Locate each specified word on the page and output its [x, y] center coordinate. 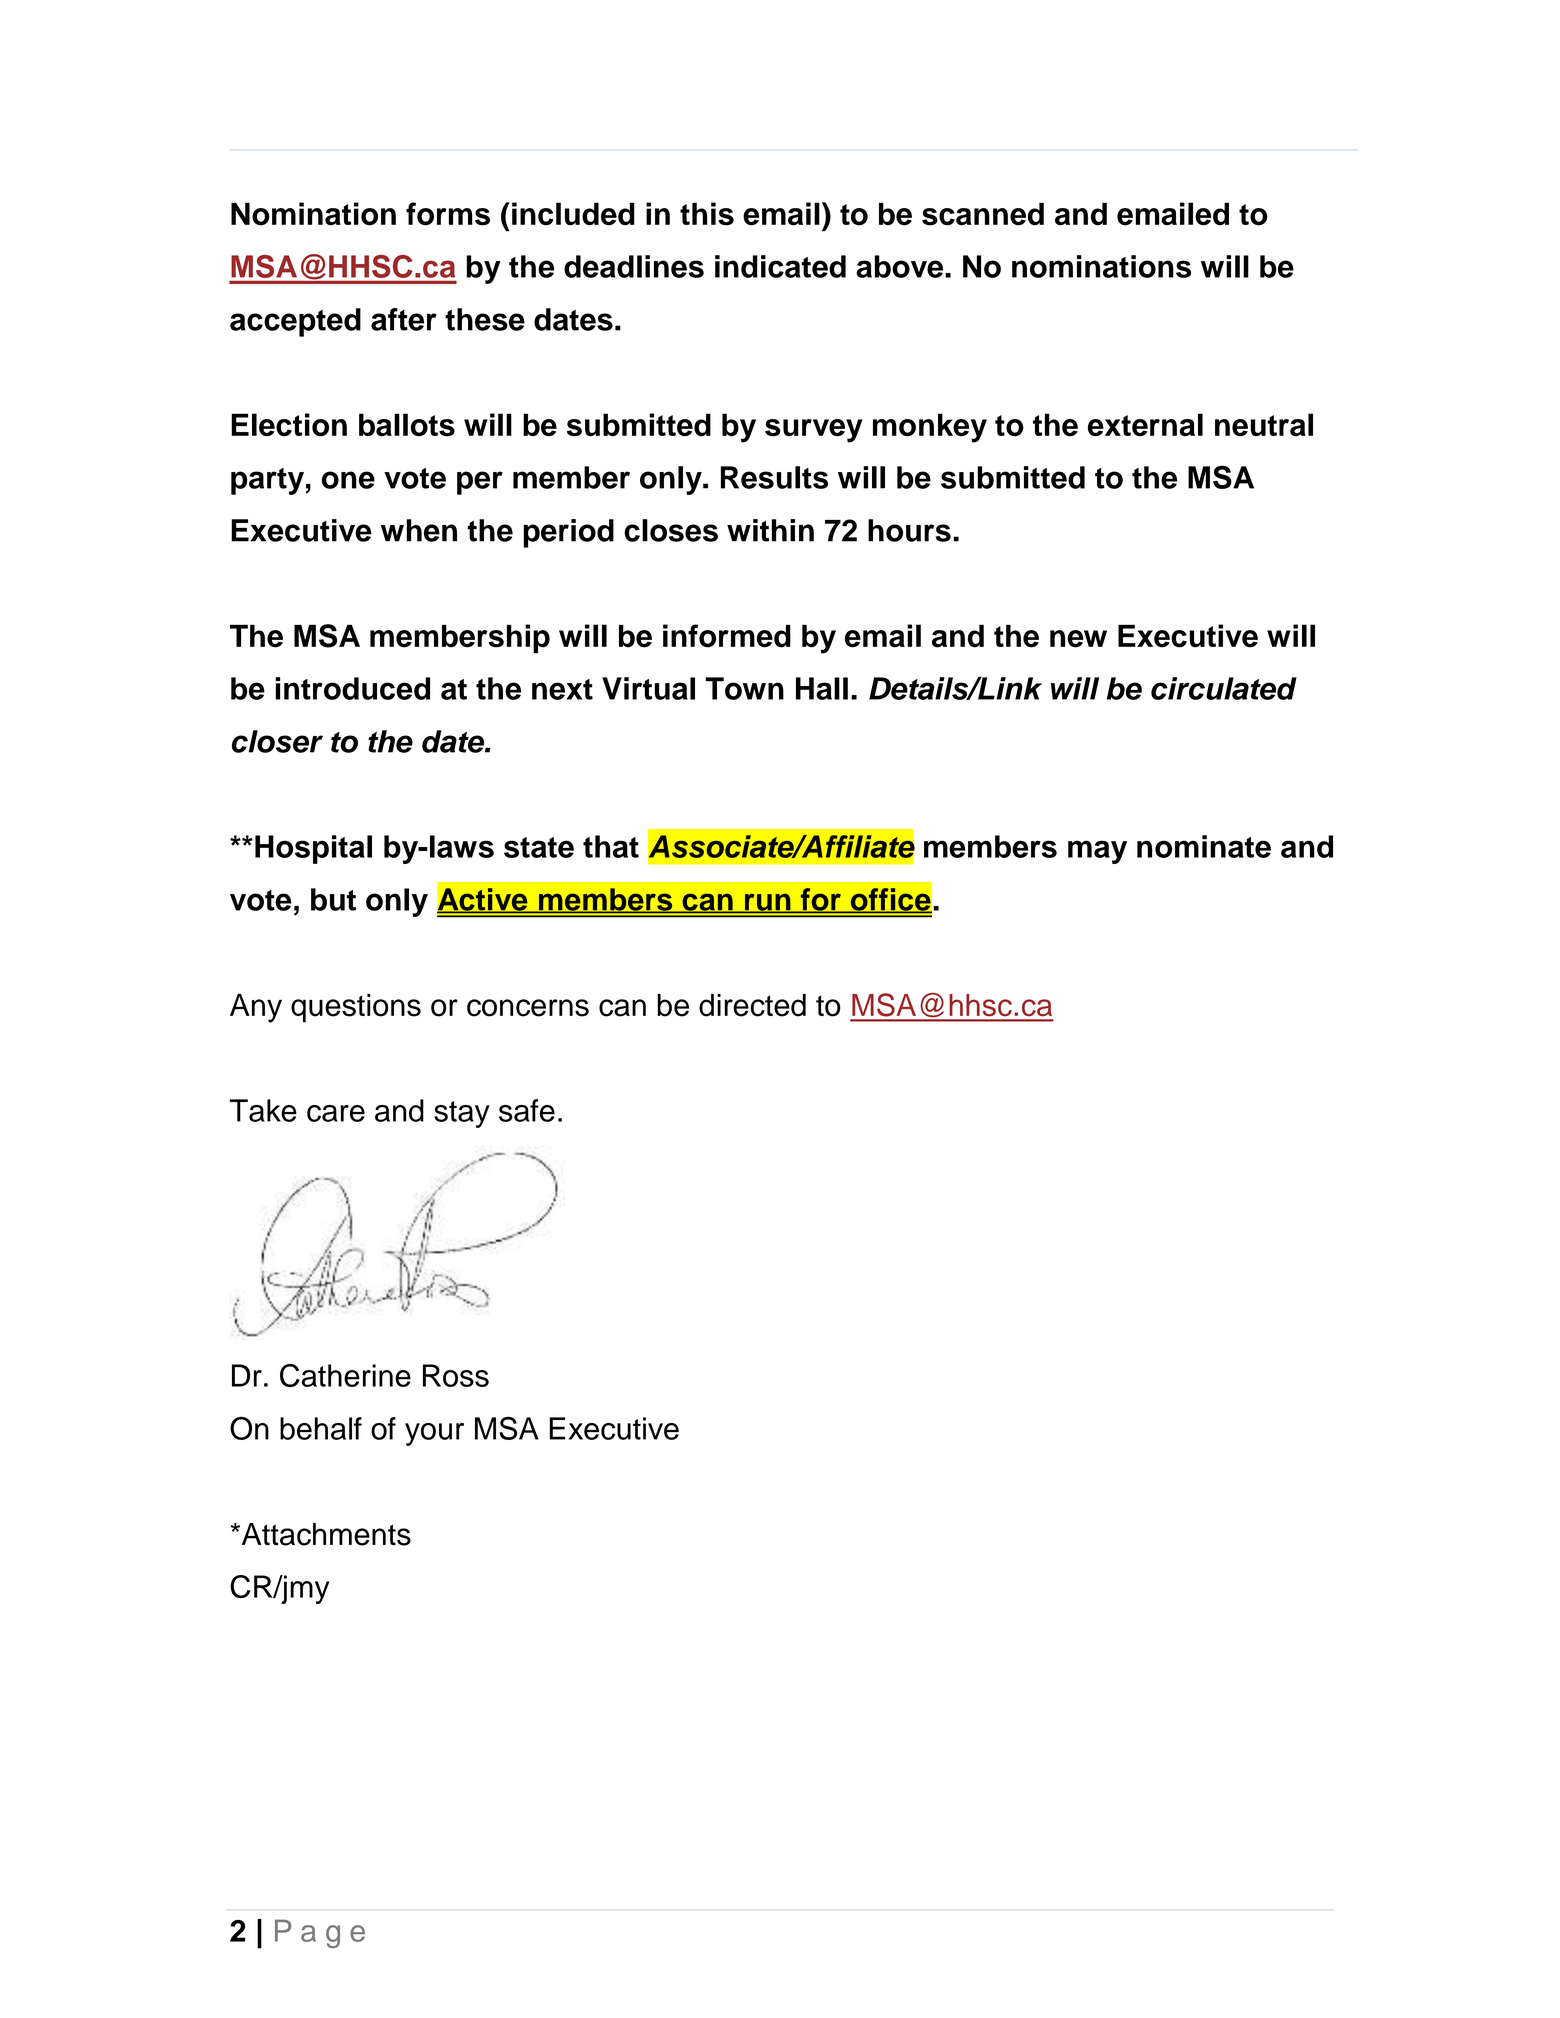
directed [752, 1005]
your [434, 1434]
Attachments [325, 1534]
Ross [456, 1375]
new [1078, 639]
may [1097, 852]
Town [744, 688]
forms [448, 214]
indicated [780, 266]
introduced [352, 688]
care [336, 1113]
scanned [983, 214]
